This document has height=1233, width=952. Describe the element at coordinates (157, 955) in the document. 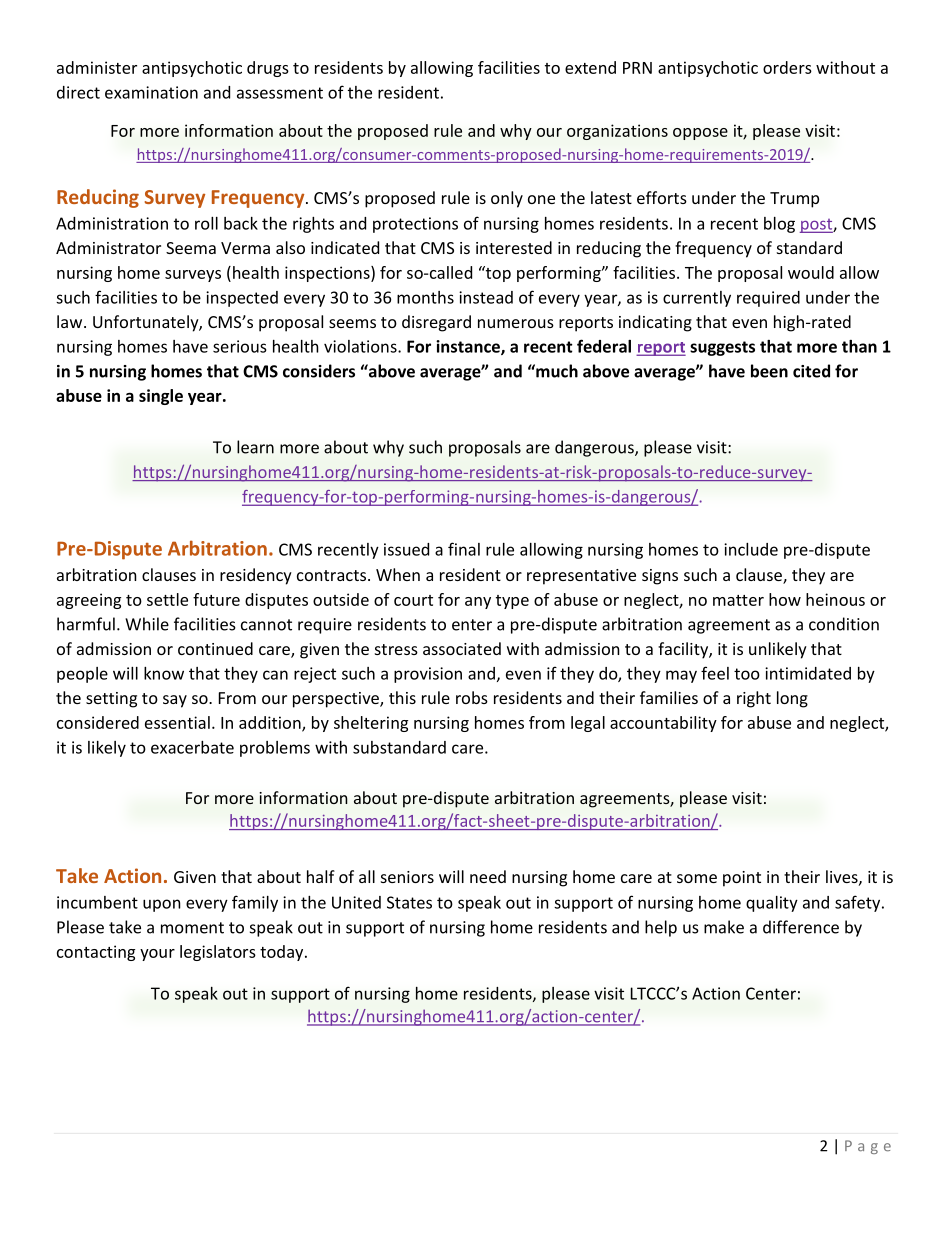

I see `your` at that location.
